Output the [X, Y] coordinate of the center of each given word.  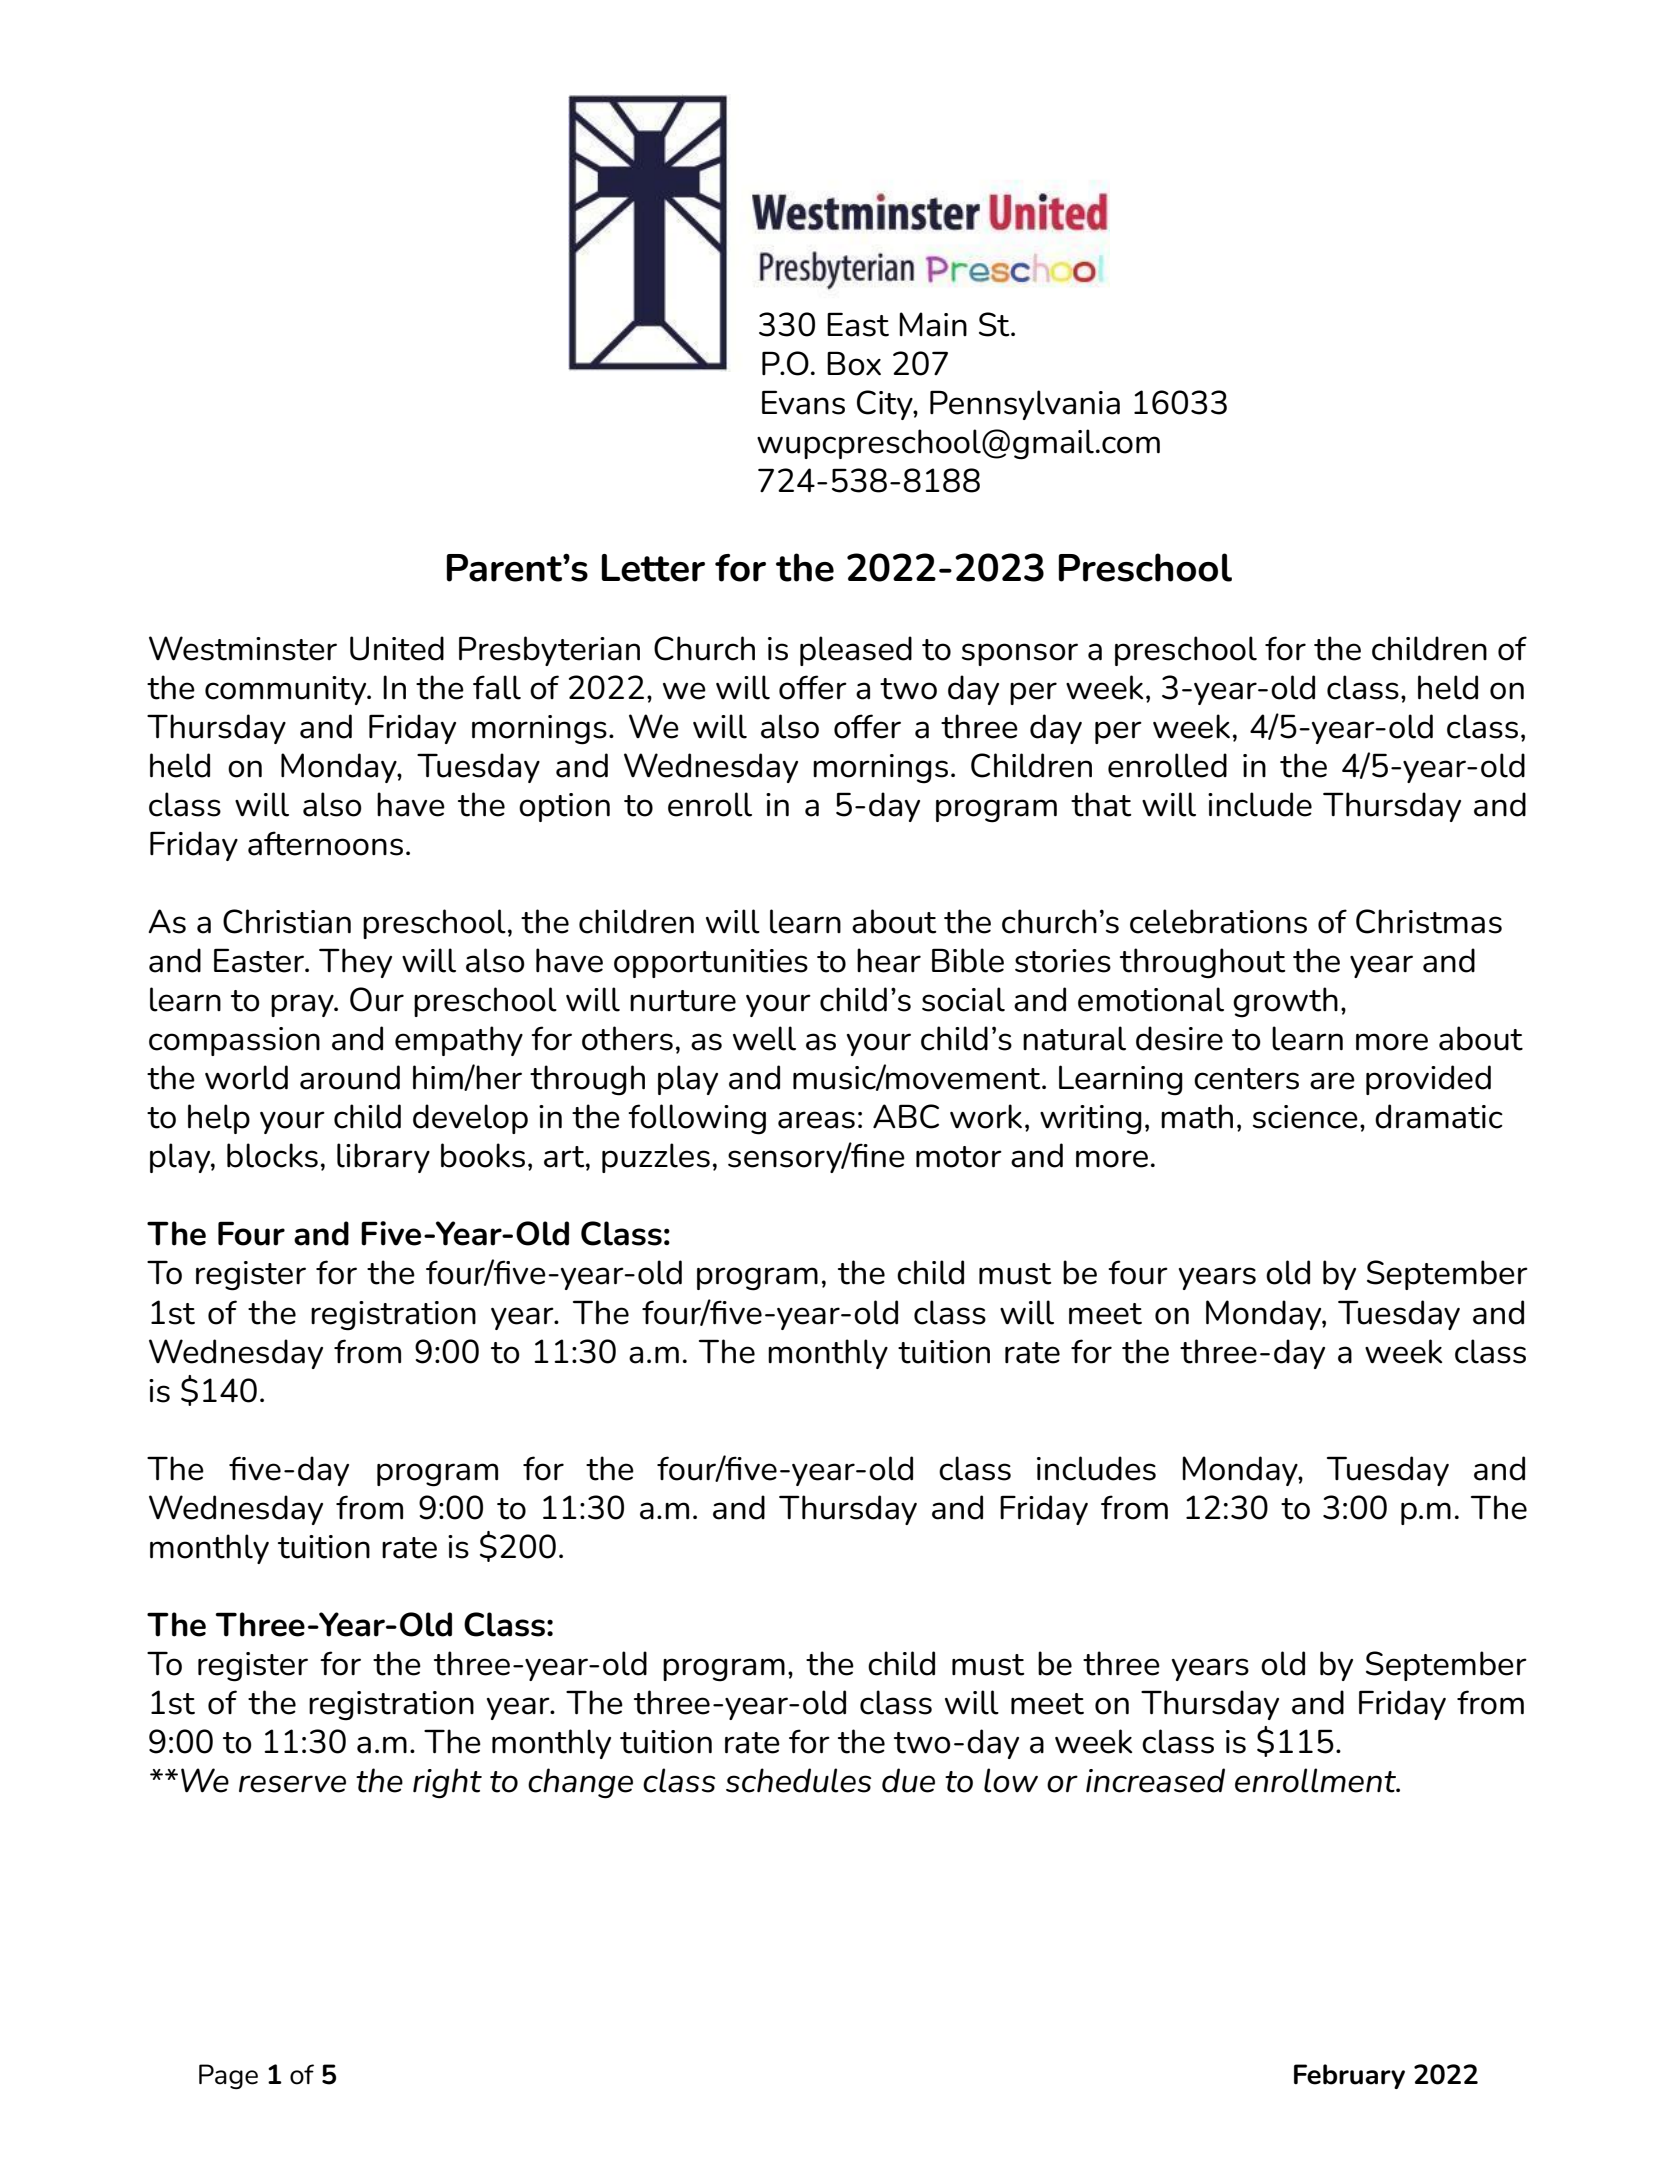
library [383, 1158]
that [1101, 804]
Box [854, 363]
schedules [798, 1780]
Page [228, 2076]
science [1305, 1117]
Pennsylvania [1025, 405]
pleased [856, 651]
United [397, 648]
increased [1155, 1780]
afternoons [325, 843]
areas [816, 1120]
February [1349, 2076]
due [908, 1780]
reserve [292, 1784]
